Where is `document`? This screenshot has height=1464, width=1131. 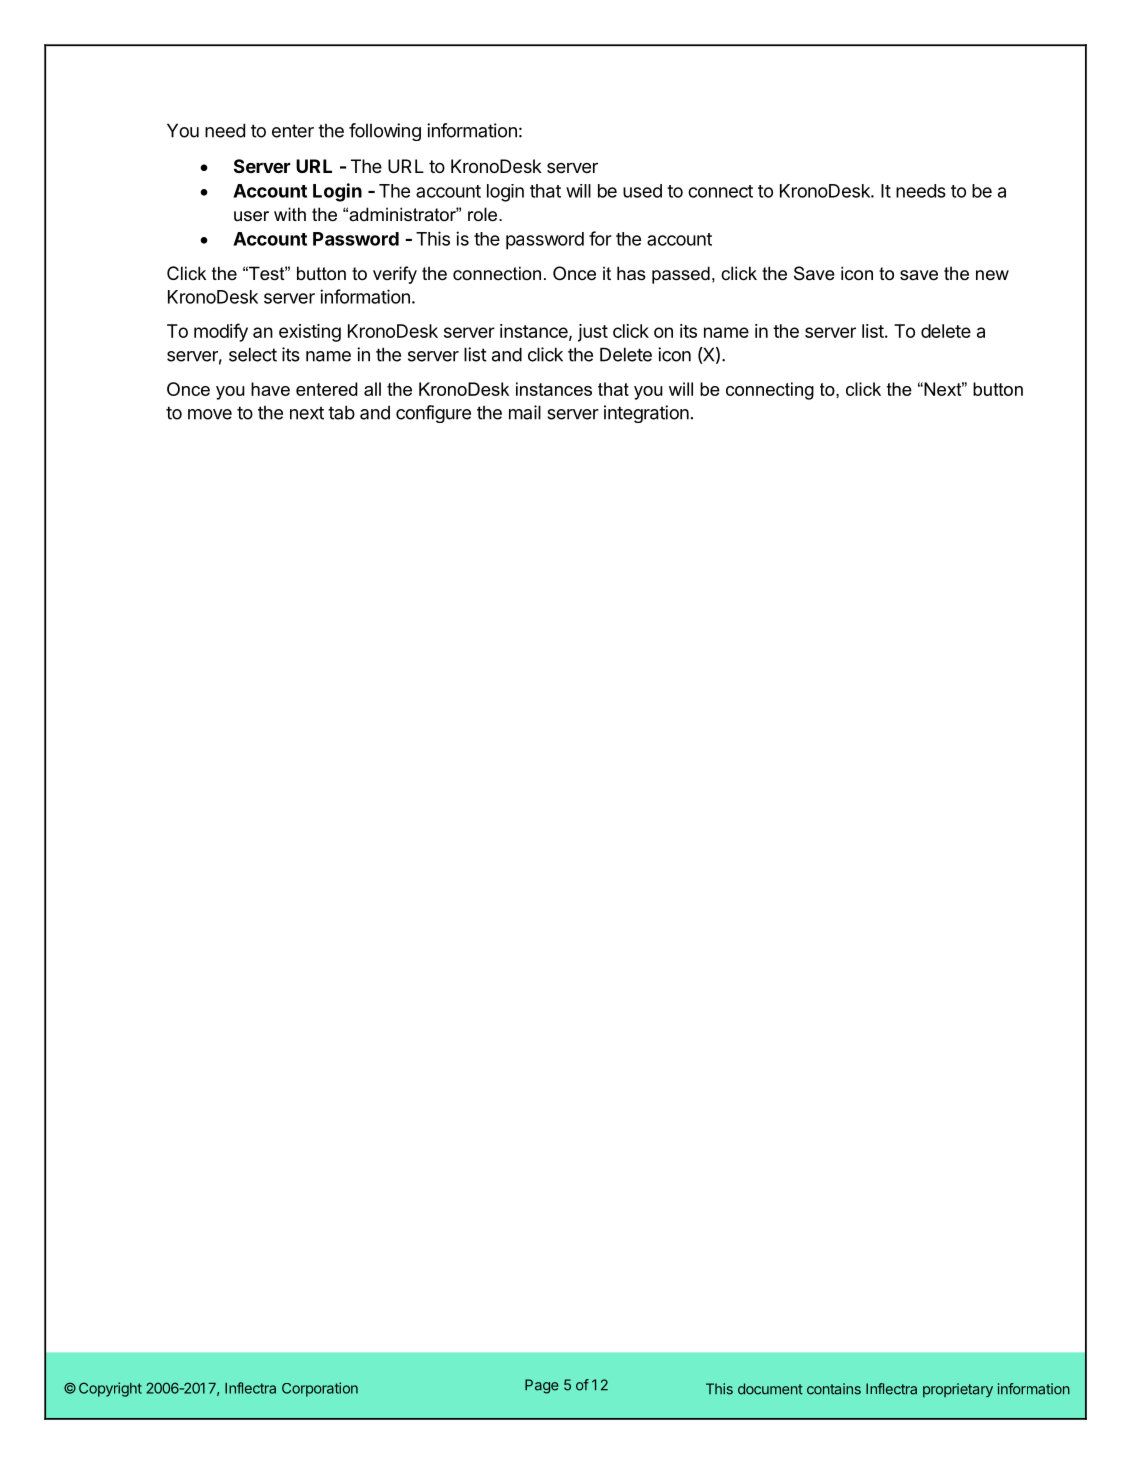
document is located at coordinates (770, 1389).
